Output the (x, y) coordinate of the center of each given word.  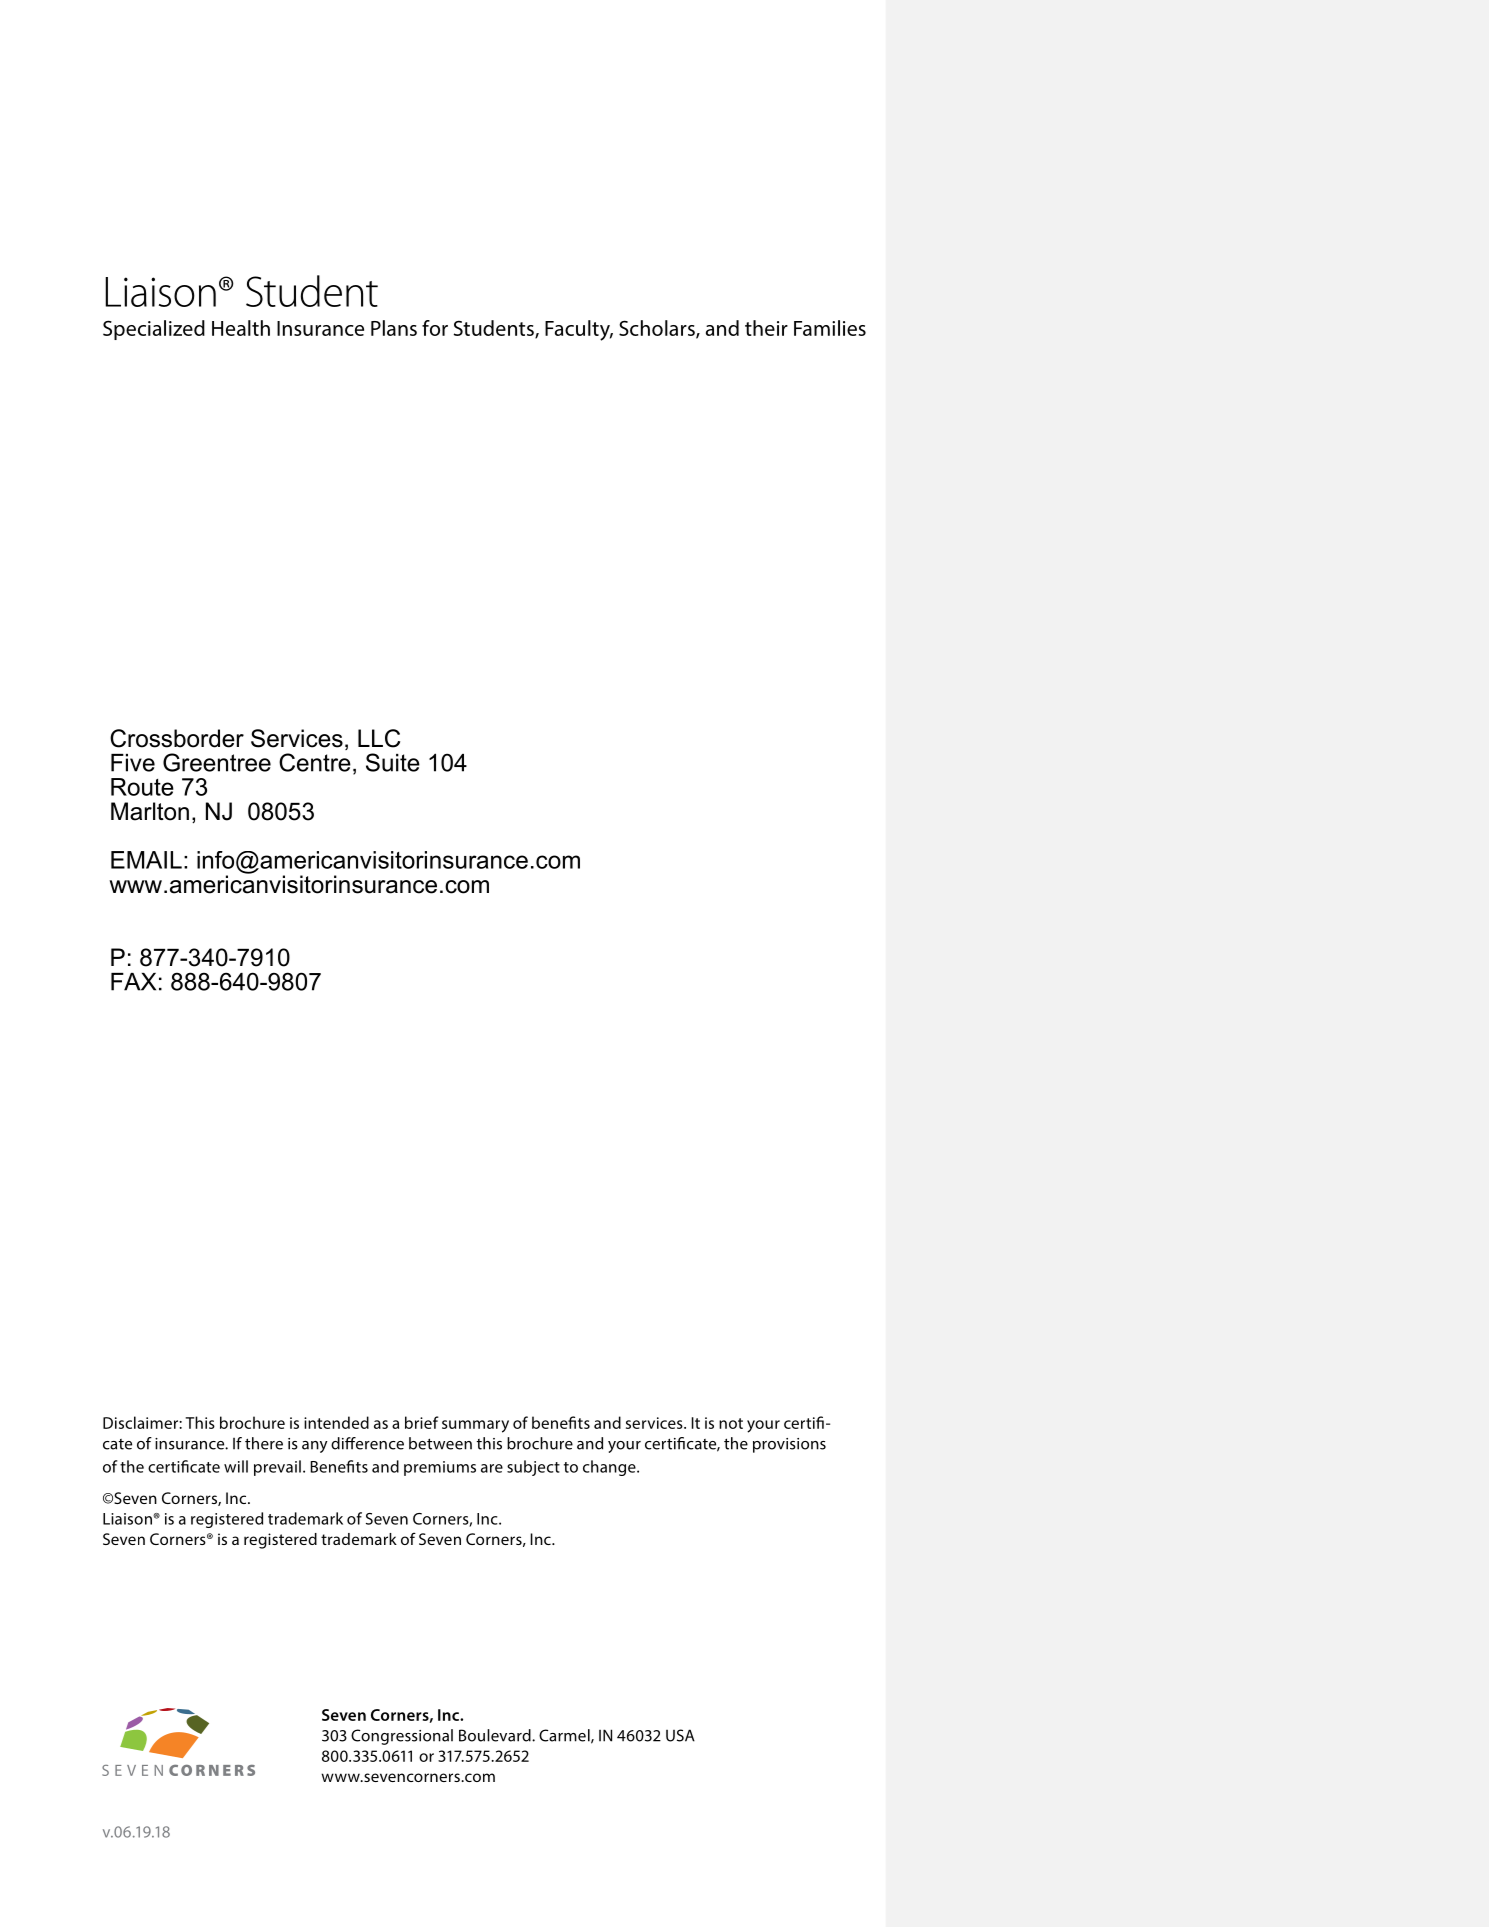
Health (241, 328)
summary (475, 1426)
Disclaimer (141, 1422)
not (731, 1423)
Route (142, 787)
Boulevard (496, 1735)
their (766, 328)
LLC (379, 738)
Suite (393, 762)
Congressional (402, 1737)
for (435, 328)
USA (680, 1735)
